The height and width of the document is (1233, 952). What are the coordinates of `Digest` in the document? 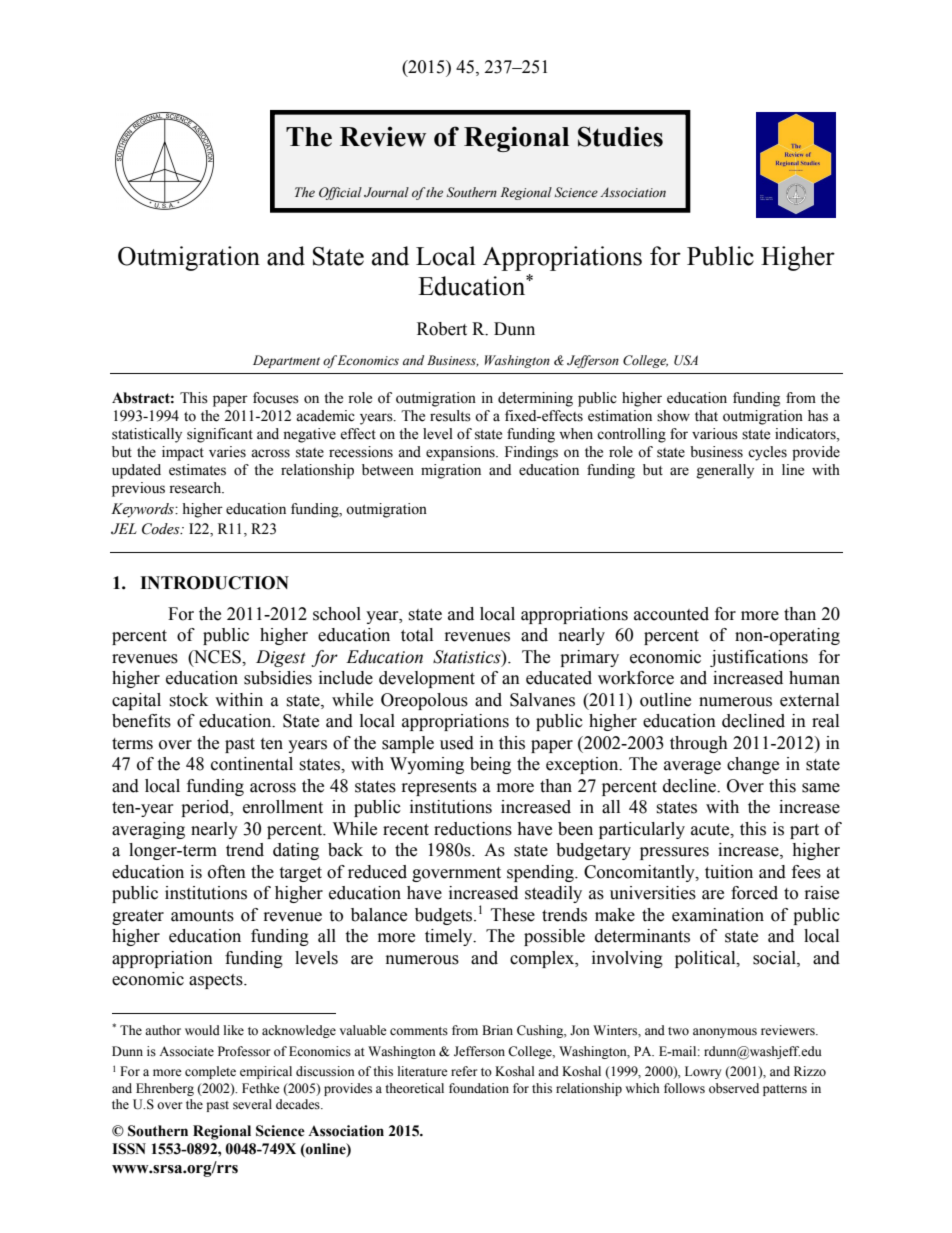 It's located at (281, 658).
